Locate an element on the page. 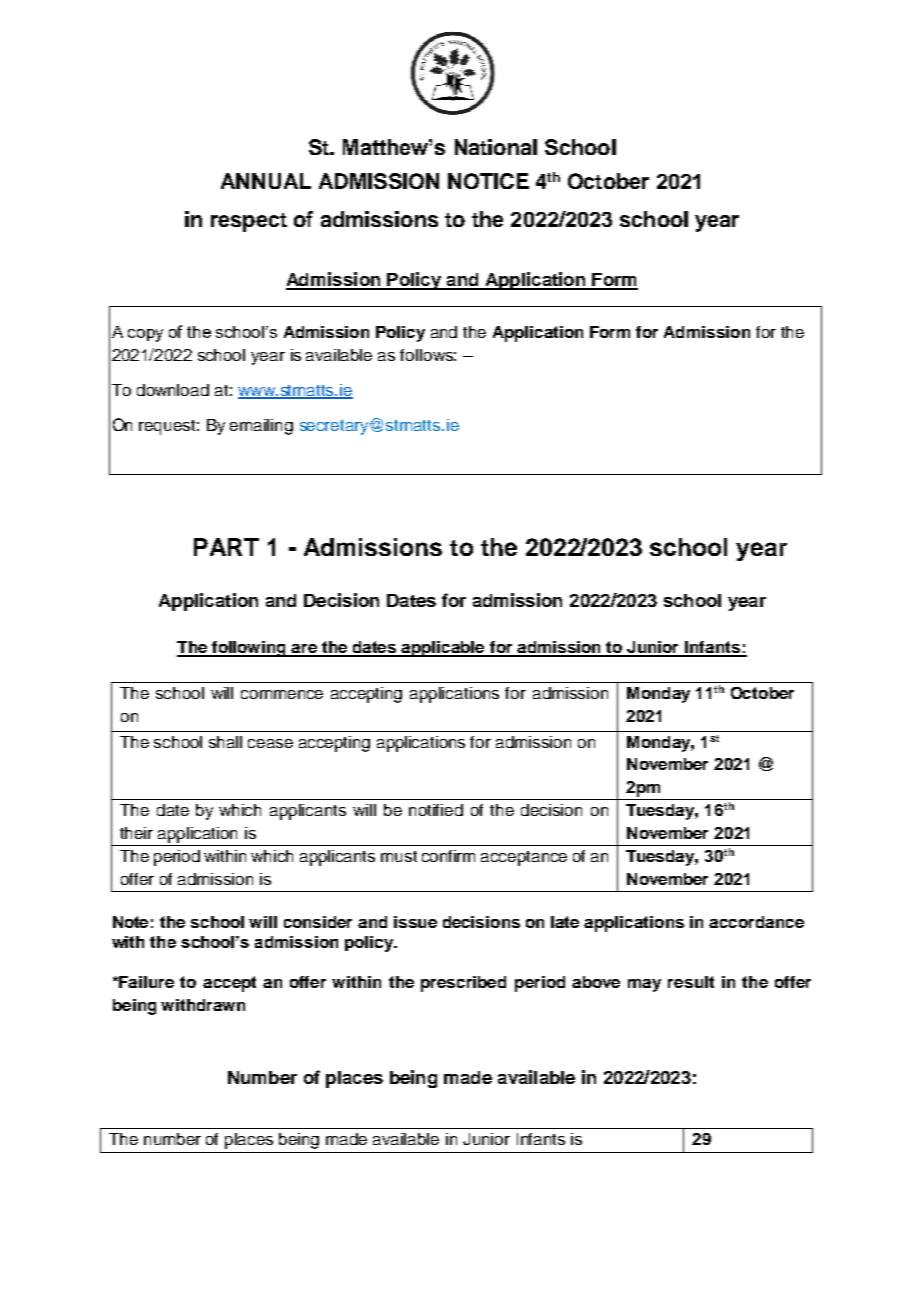 The image size is (924, 1308). ANNUAL is located at coordinates (266, 181).
